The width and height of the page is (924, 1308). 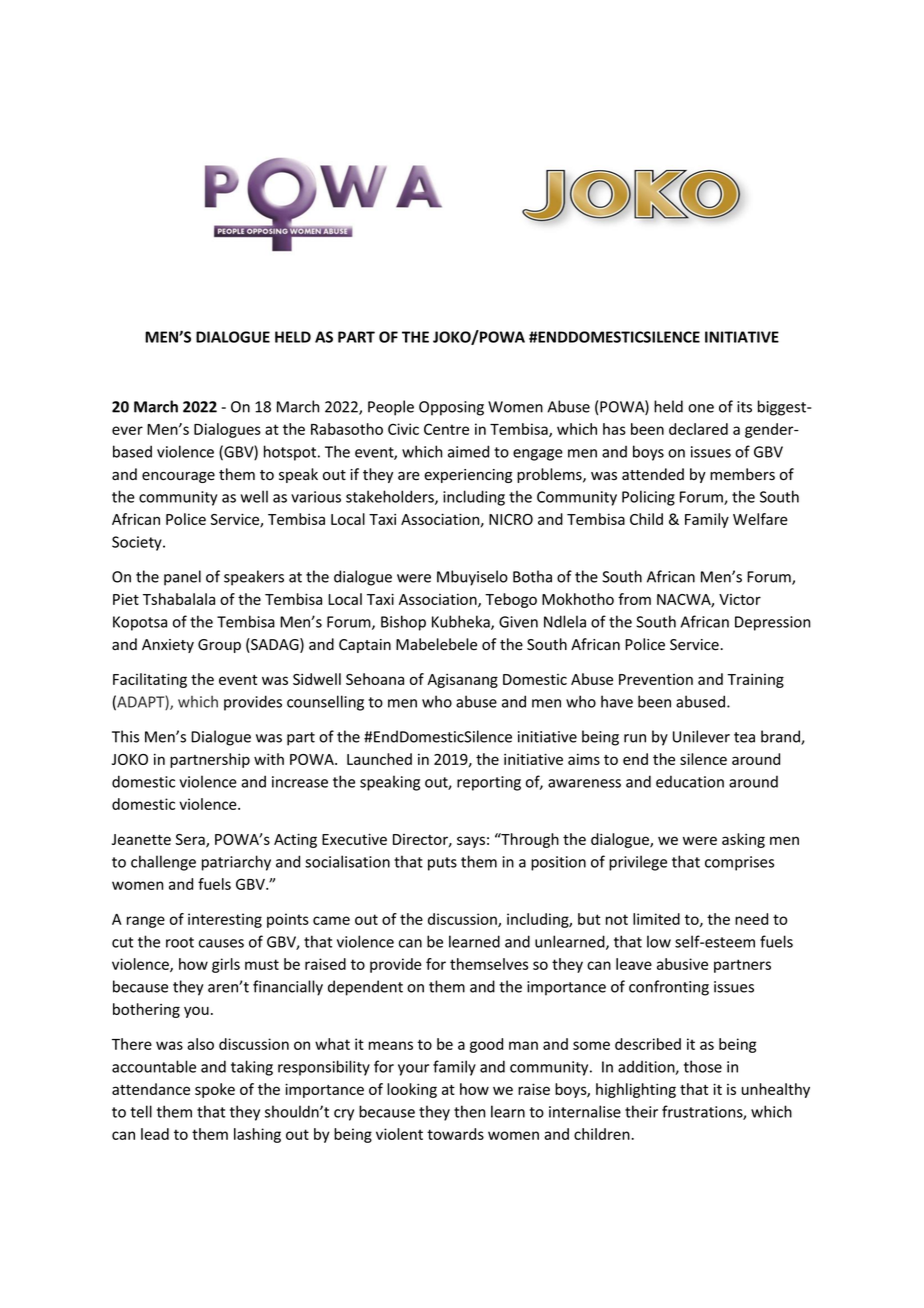 I want to click on declared, so click(x=698, y=429).
